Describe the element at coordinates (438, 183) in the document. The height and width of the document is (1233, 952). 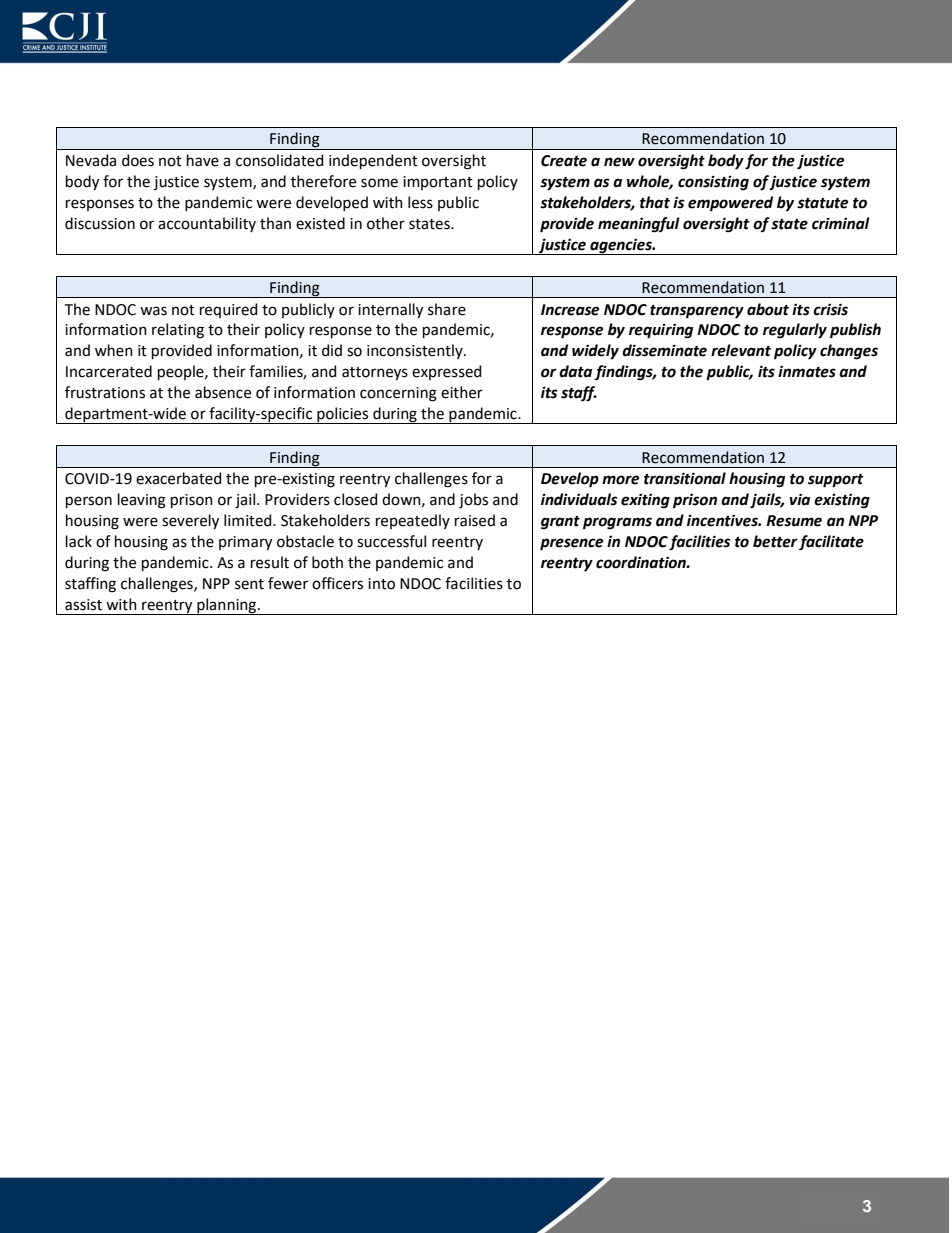
I see `important` at that location.
